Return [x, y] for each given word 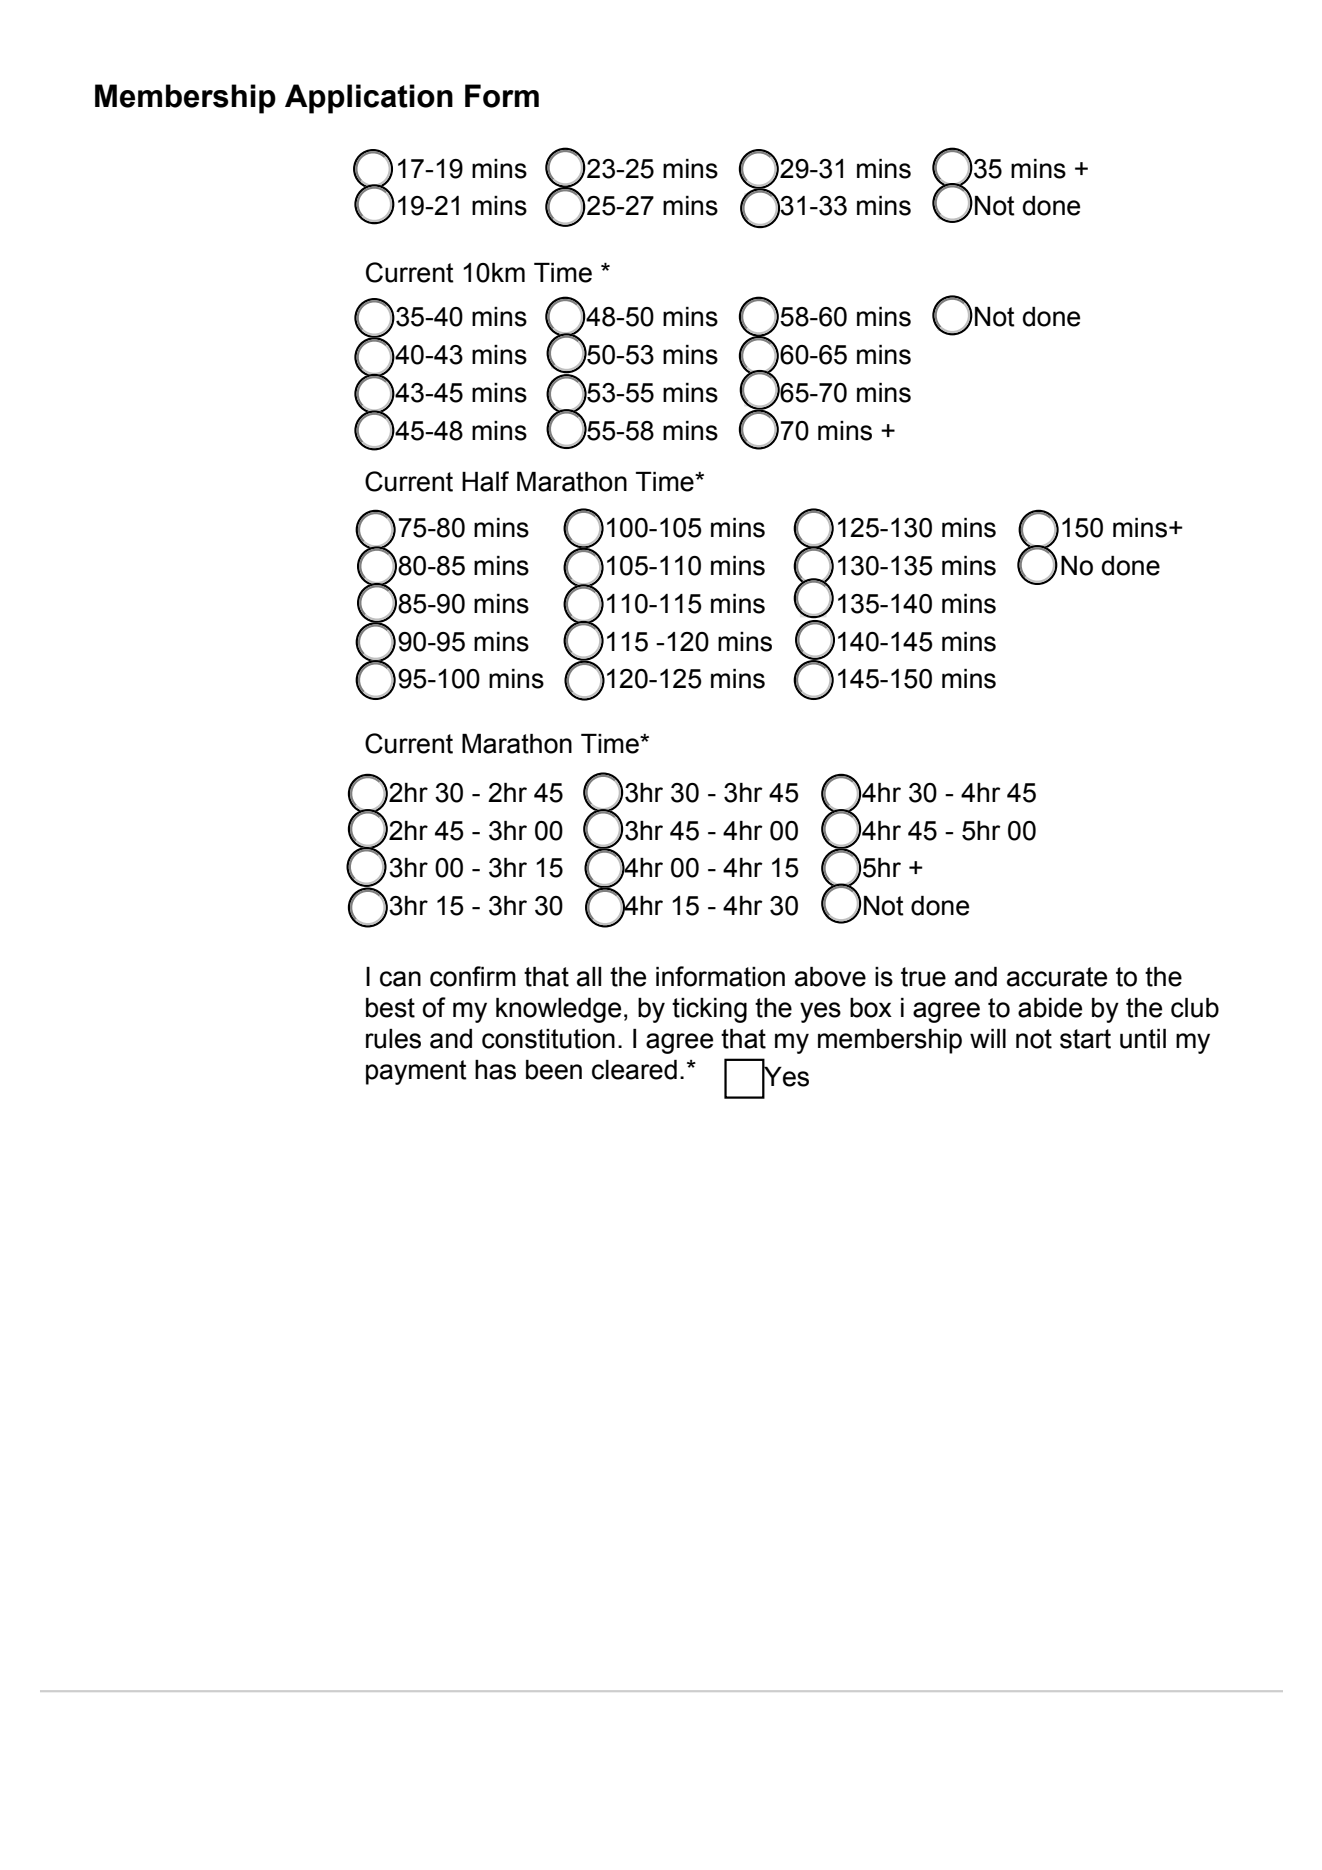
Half [485, 481]
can [400, 979]
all [589, 977]
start [1085, 1039]
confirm [473, 976]
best [390, 1008]
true [923, 977]
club [1195, 1008]
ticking [709, 1010]
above [830, 977]
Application [369, 99]
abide [1050, 1008]
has [495, 1070]
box [871, 1008]
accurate [1057, 977]
